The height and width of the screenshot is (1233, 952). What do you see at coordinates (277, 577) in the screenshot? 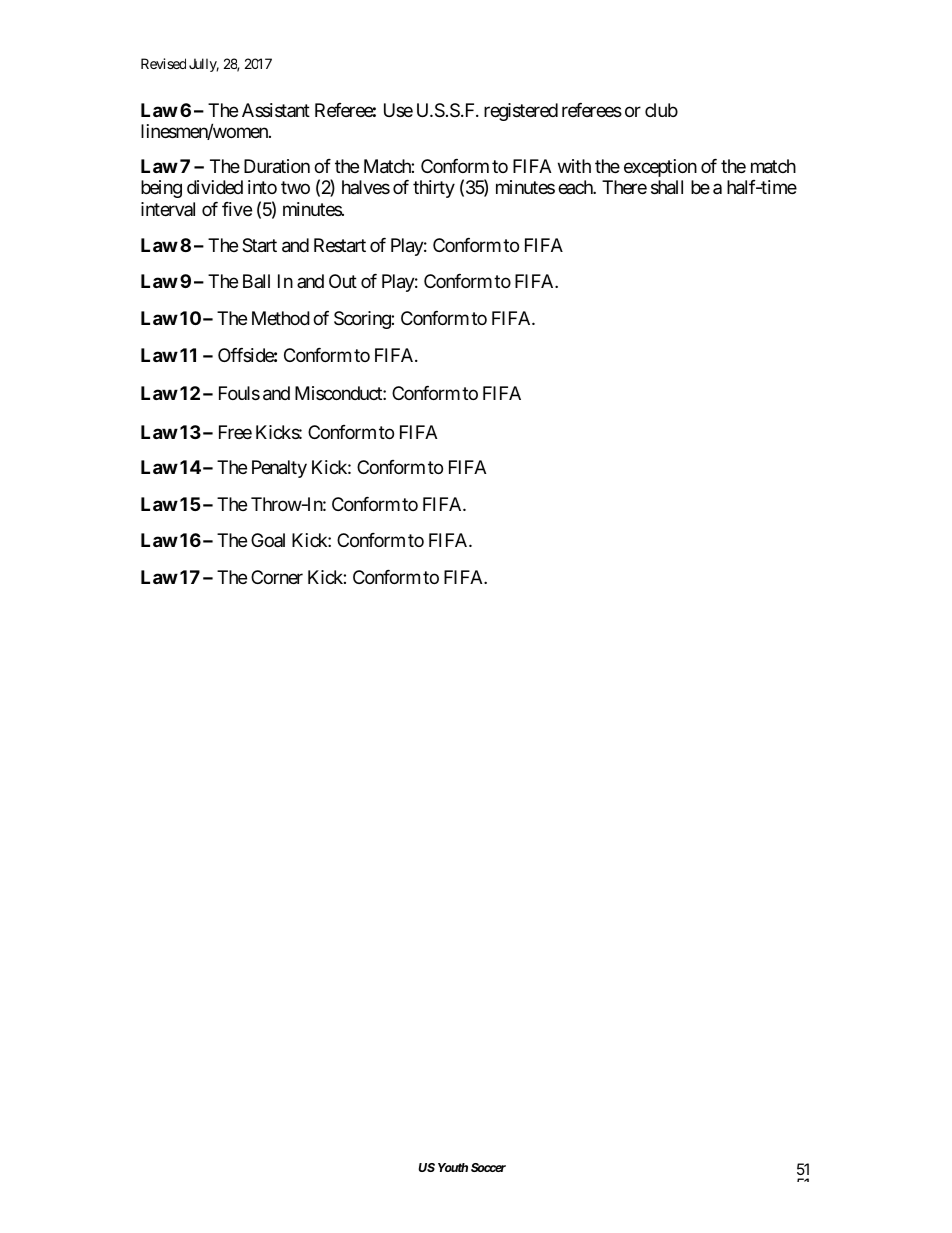
I see `Corner` at bounding box center [277, 577].
